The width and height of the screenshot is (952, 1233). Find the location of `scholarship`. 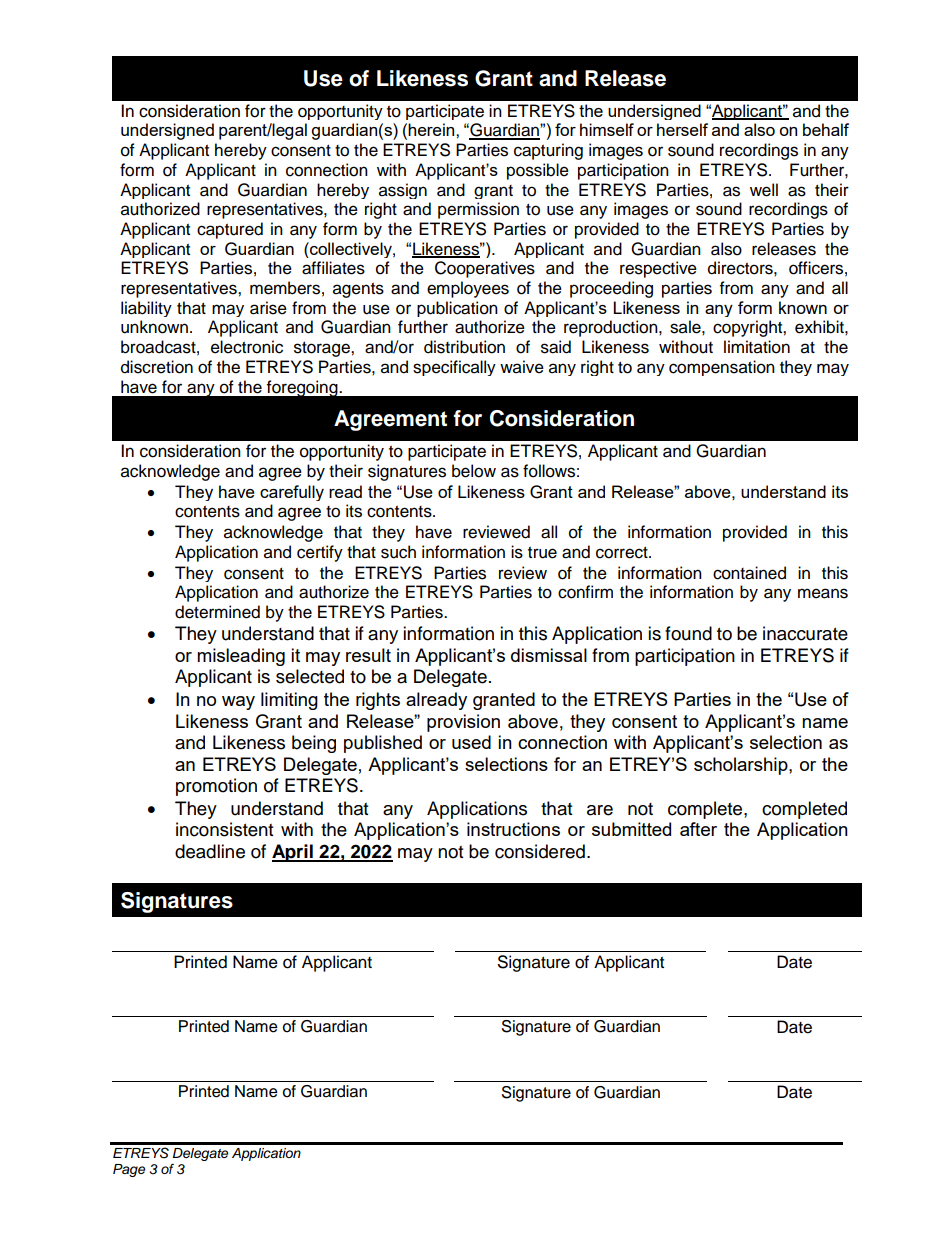

scholarship is located at coordinates (742, 766).
